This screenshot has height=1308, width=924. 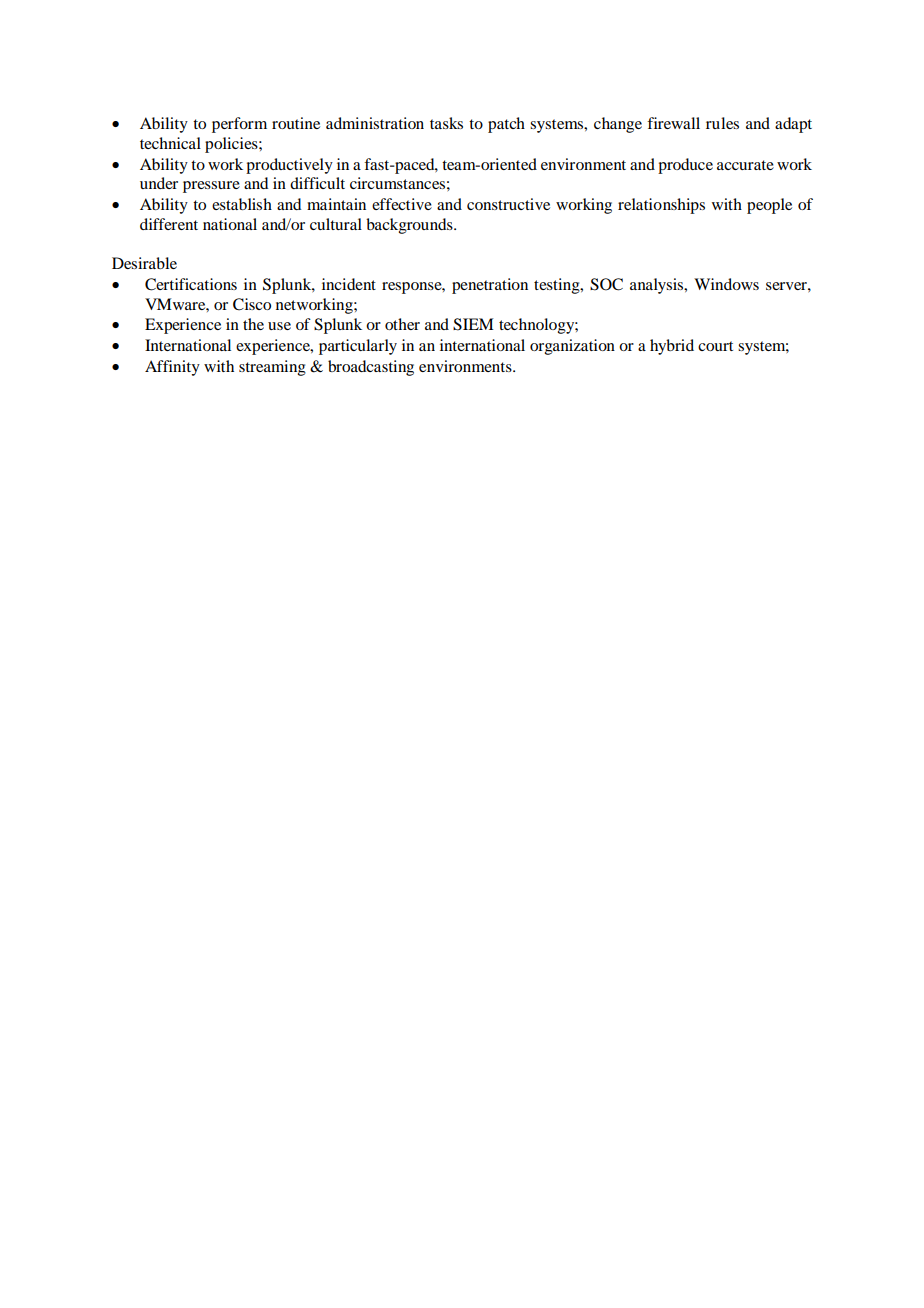 I want to click on Desirable, so click(x=144, y=263).
